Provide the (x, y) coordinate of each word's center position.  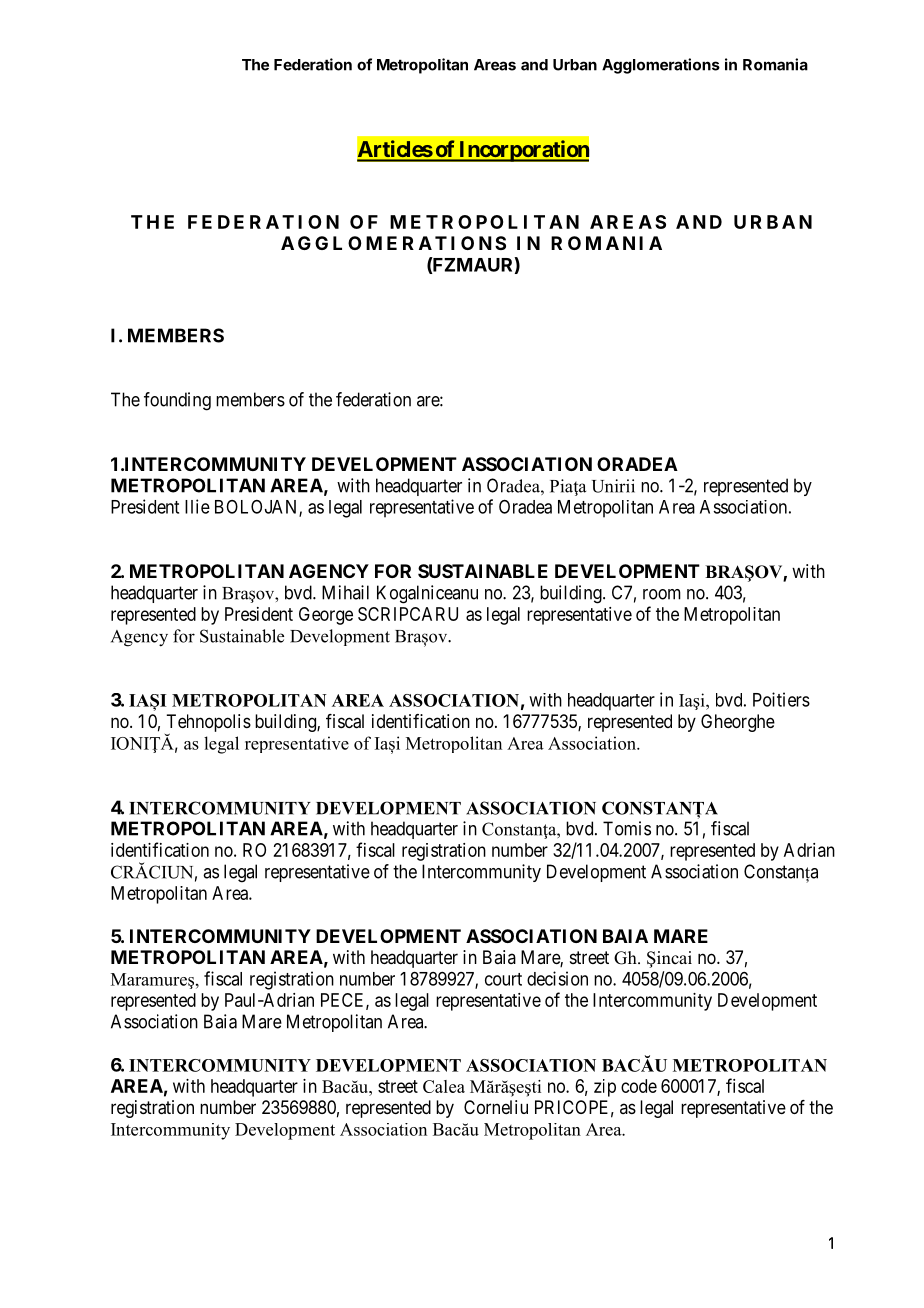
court (503, 979)
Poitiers (781, 699)
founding (177, 401)
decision (557, 978)
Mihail (345, 592)
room (662, 594)
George (326, 616)
